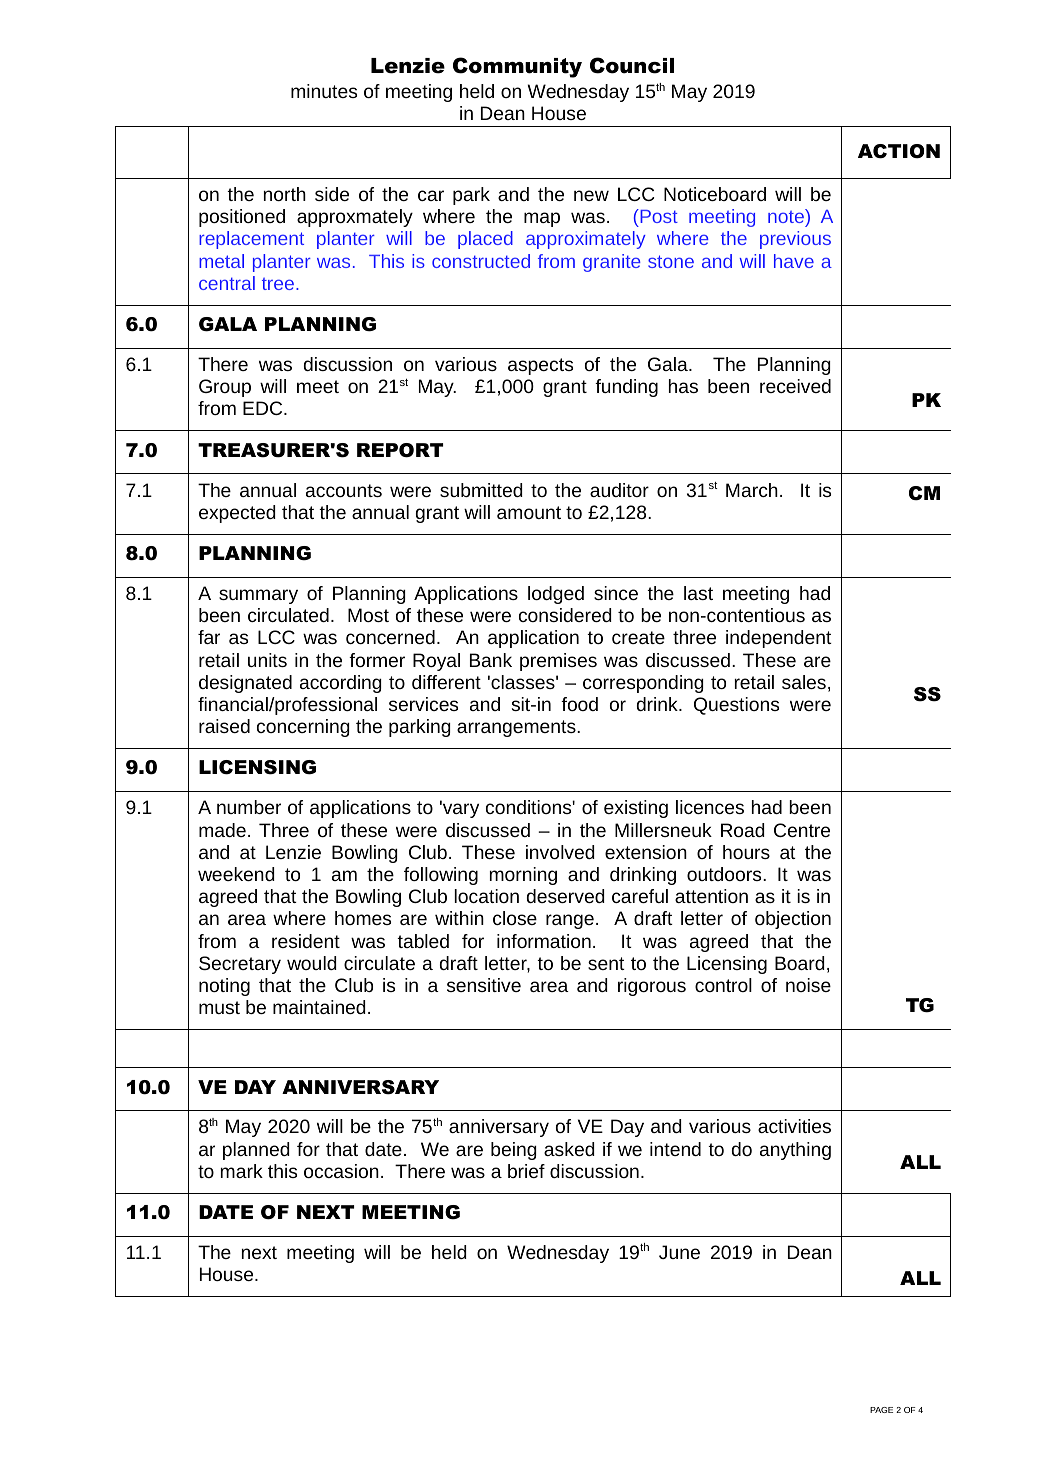 This document has width=1045, height=1478. What do you see at coordinates (312, 963) in the document?
I see `would` at bounding box center [312, 963].
